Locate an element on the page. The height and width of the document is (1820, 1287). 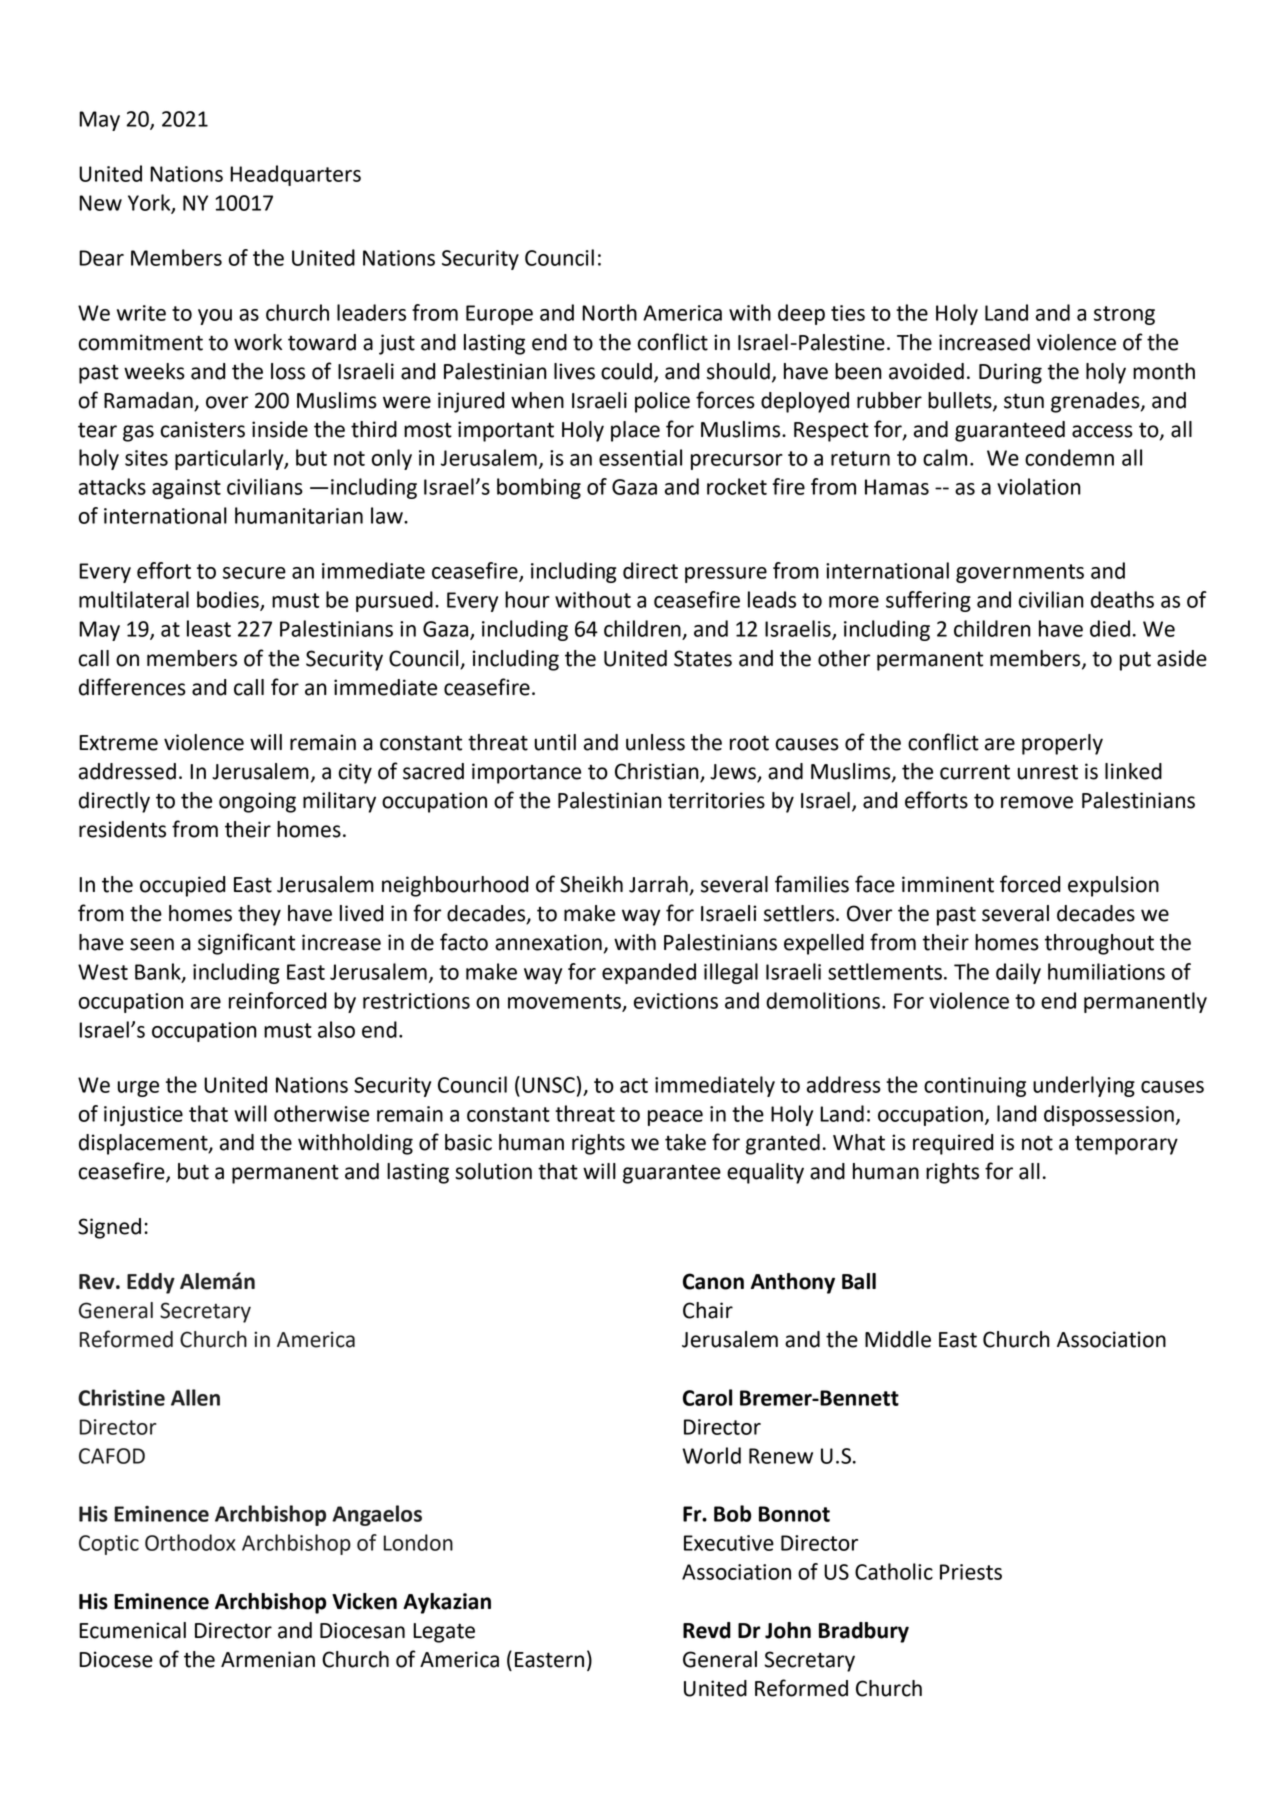
properly is located at coordinates (1062, 744).
